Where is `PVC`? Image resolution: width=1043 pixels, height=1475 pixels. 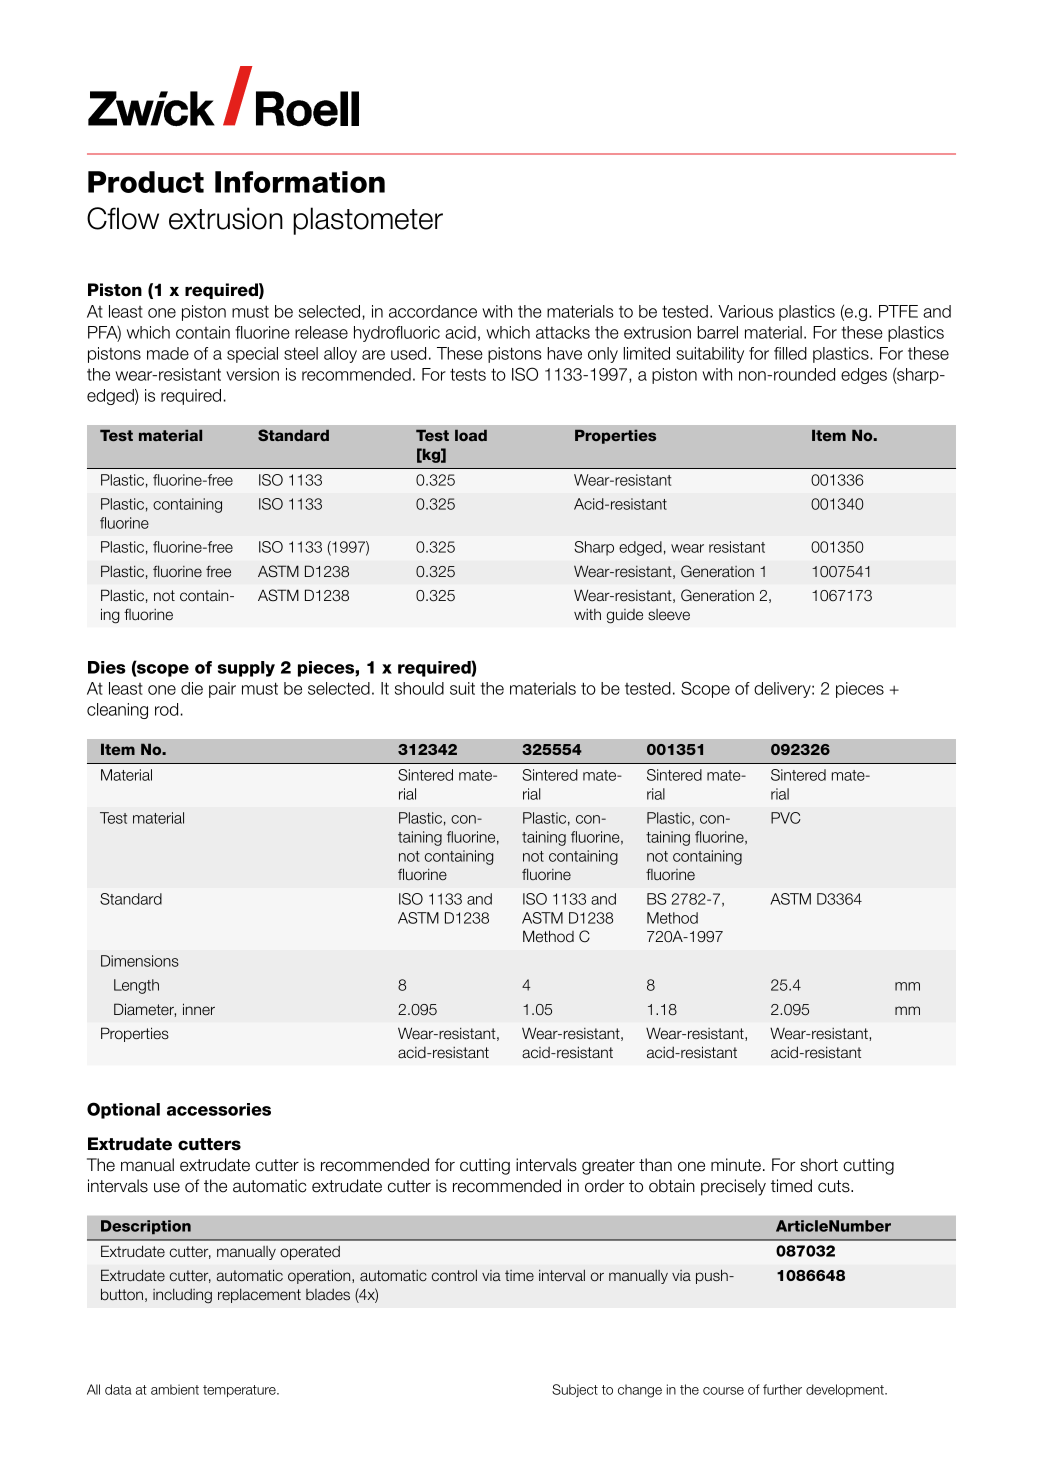 PVC is located at coordinates (786, 818).
